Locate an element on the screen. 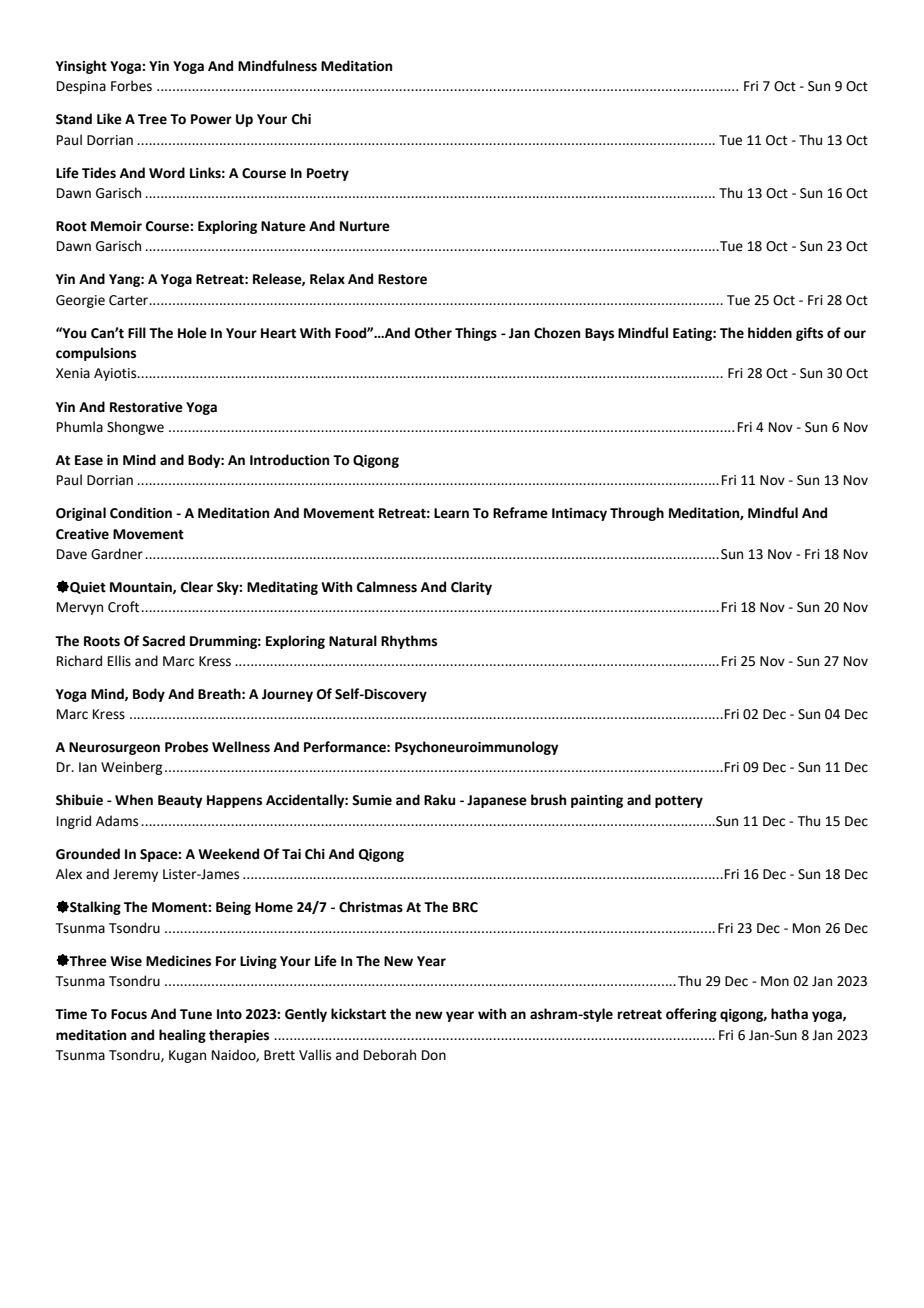 Image resolution: width=924 pixels, height=1308 pixels. pottery is located at coordinates (679, 802).
